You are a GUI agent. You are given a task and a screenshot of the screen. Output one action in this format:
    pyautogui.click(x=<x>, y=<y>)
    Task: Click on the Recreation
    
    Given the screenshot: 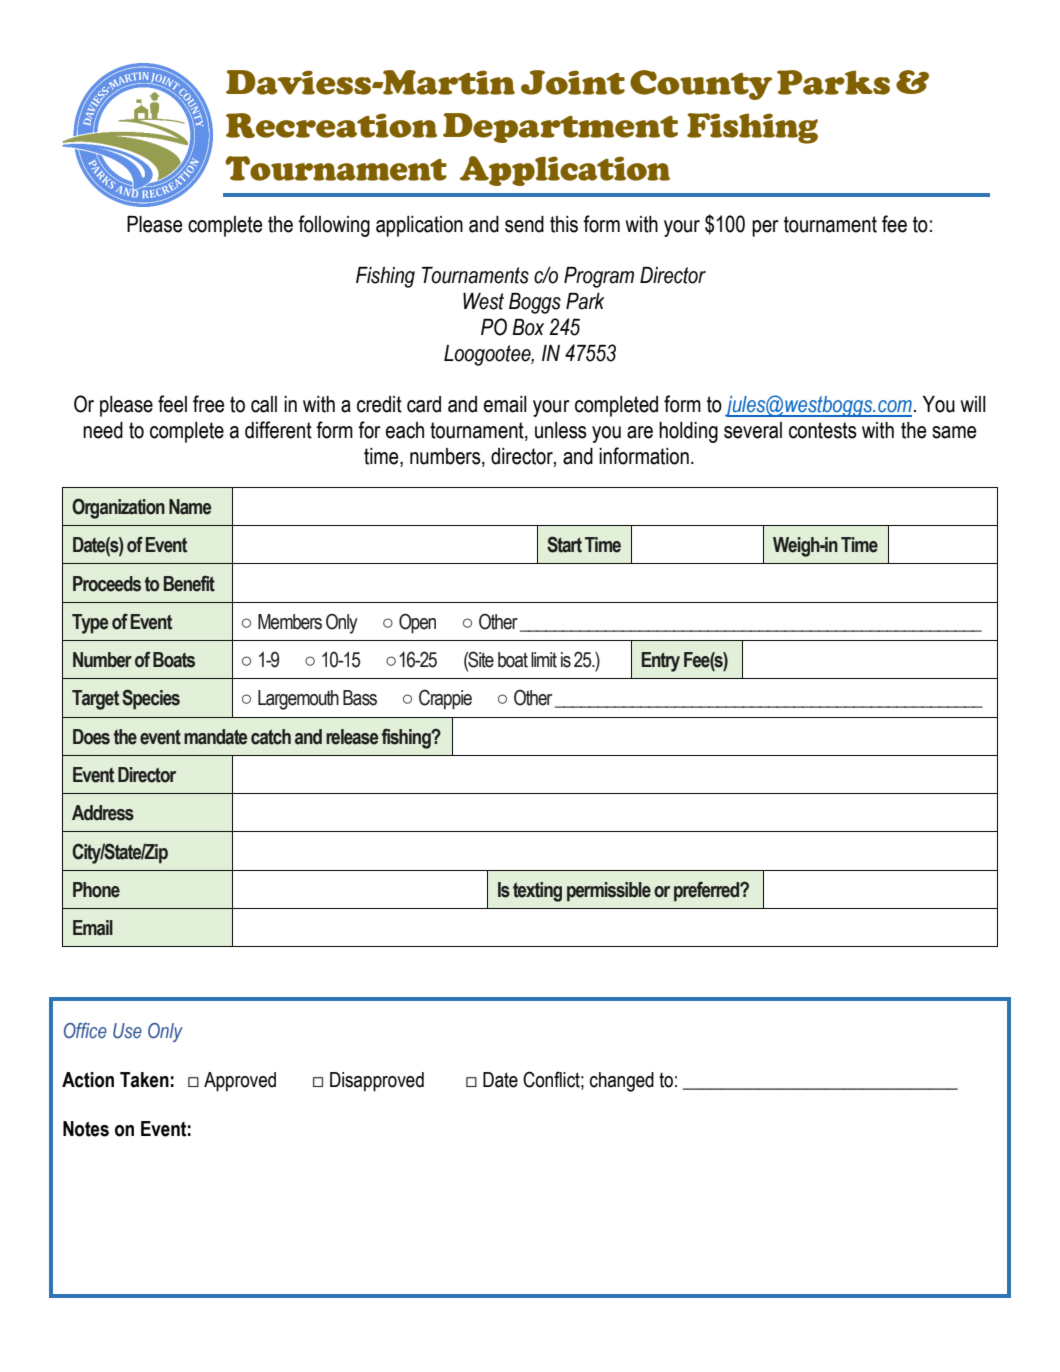 What is the action you would take?
    pyautogui.click(x=331, y=125)
